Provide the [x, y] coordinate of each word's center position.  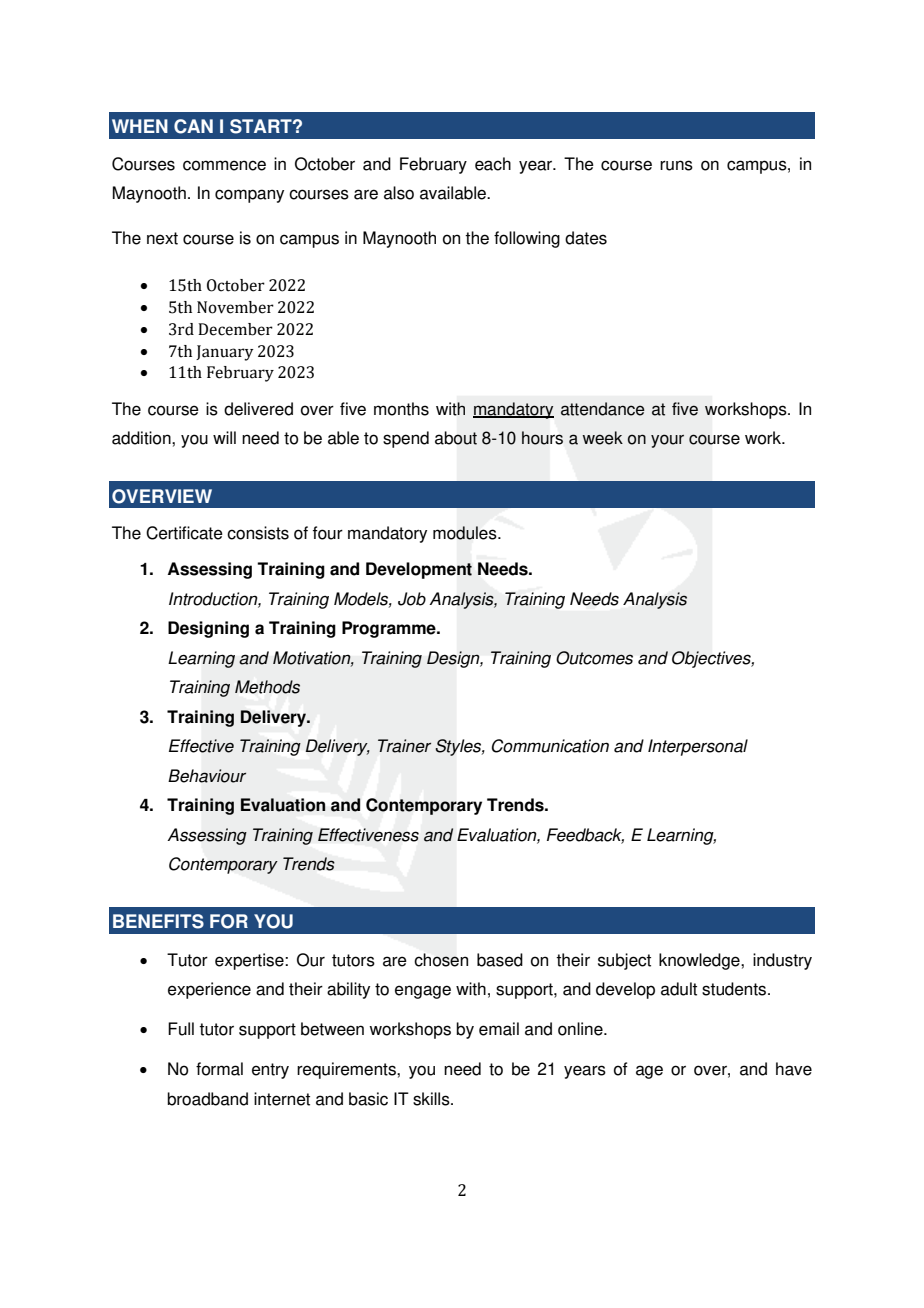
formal [219, 1069]
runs [676, 165]
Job [412, 599]
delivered [258, 409]
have [794, 1069]
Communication [550, 746]
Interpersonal [698, 747]
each [493, 164]
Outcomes [594, 658]
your [667, 441]
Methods [267, 687]
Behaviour [207, 776]
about [456, 438]
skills [432, 1099]
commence [224, 165]
